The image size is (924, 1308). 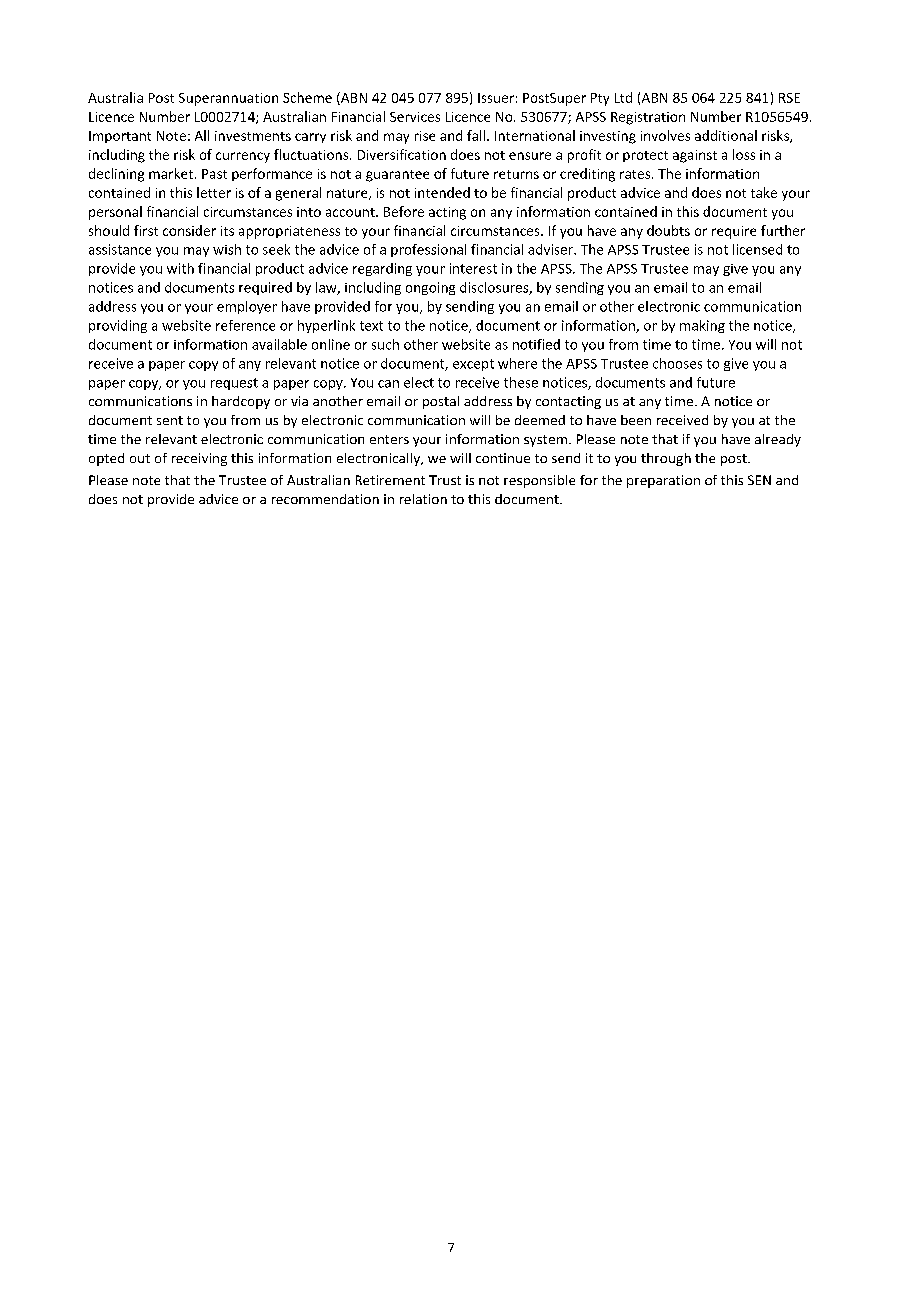 I want to click on relation, so click(x=423, y=499).
